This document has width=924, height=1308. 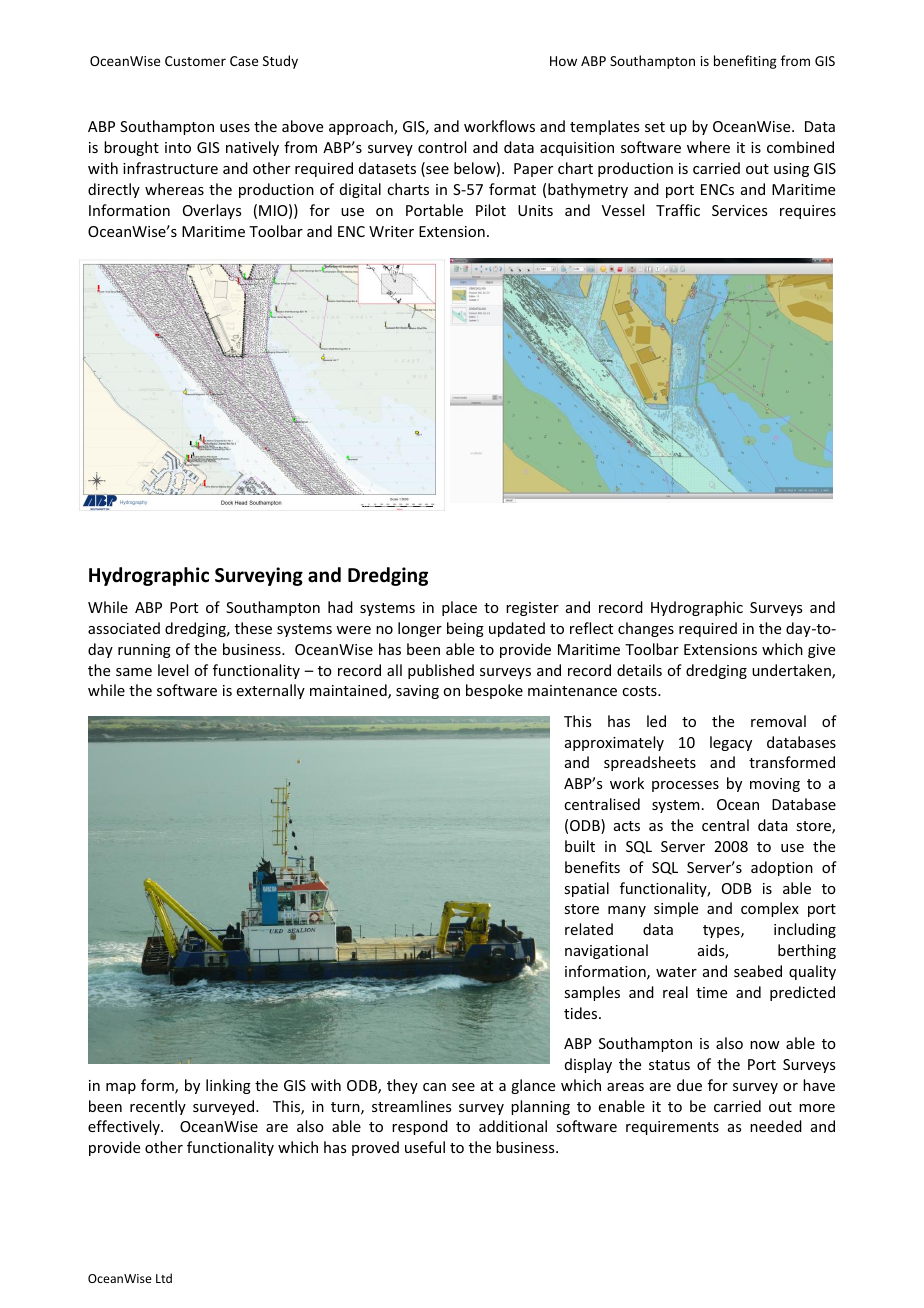 What do you see at coordinates (745, 62) in the document?
I see `benefiting` at bounding box center [745, 62].
